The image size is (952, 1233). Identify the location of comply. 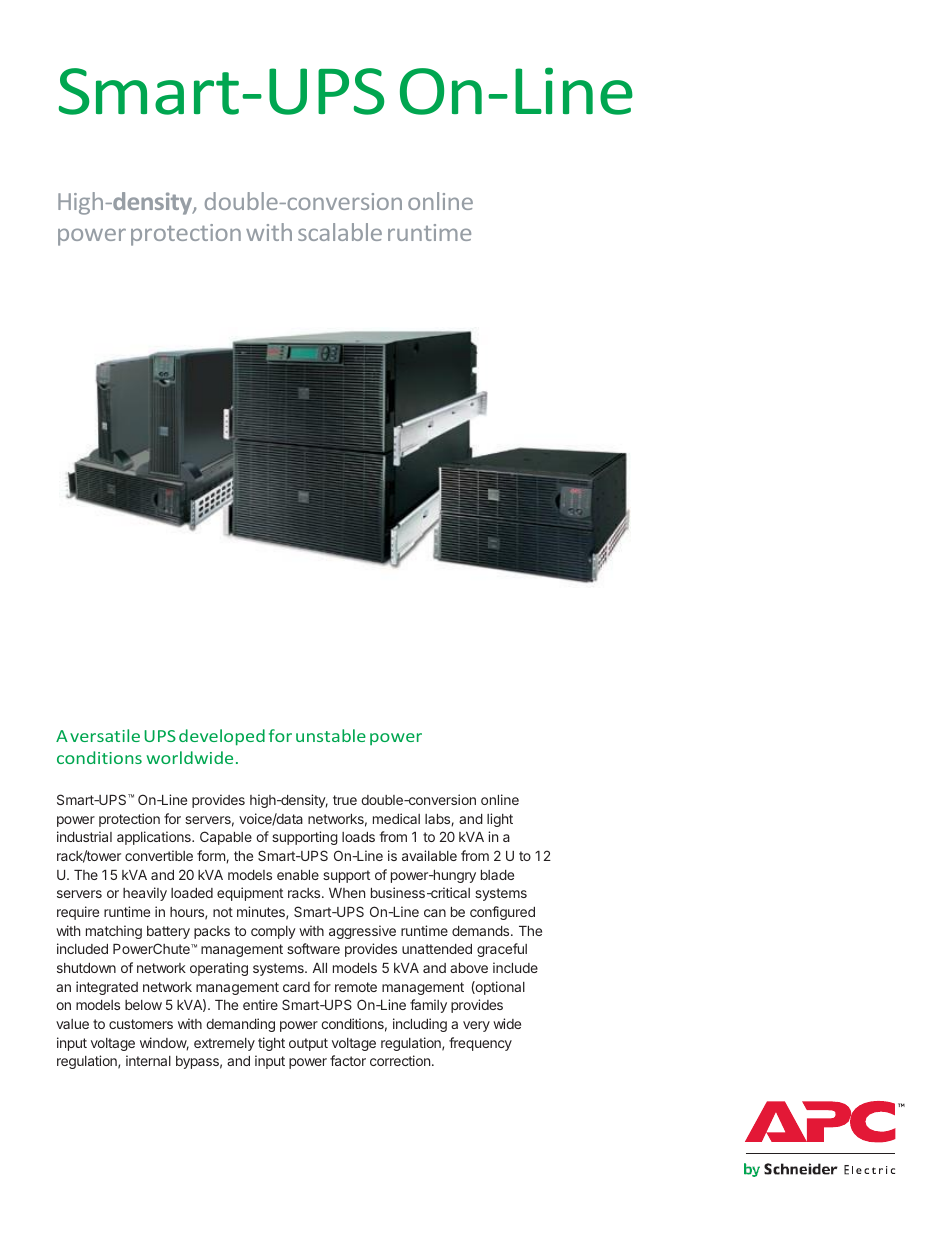
(273, 932).
